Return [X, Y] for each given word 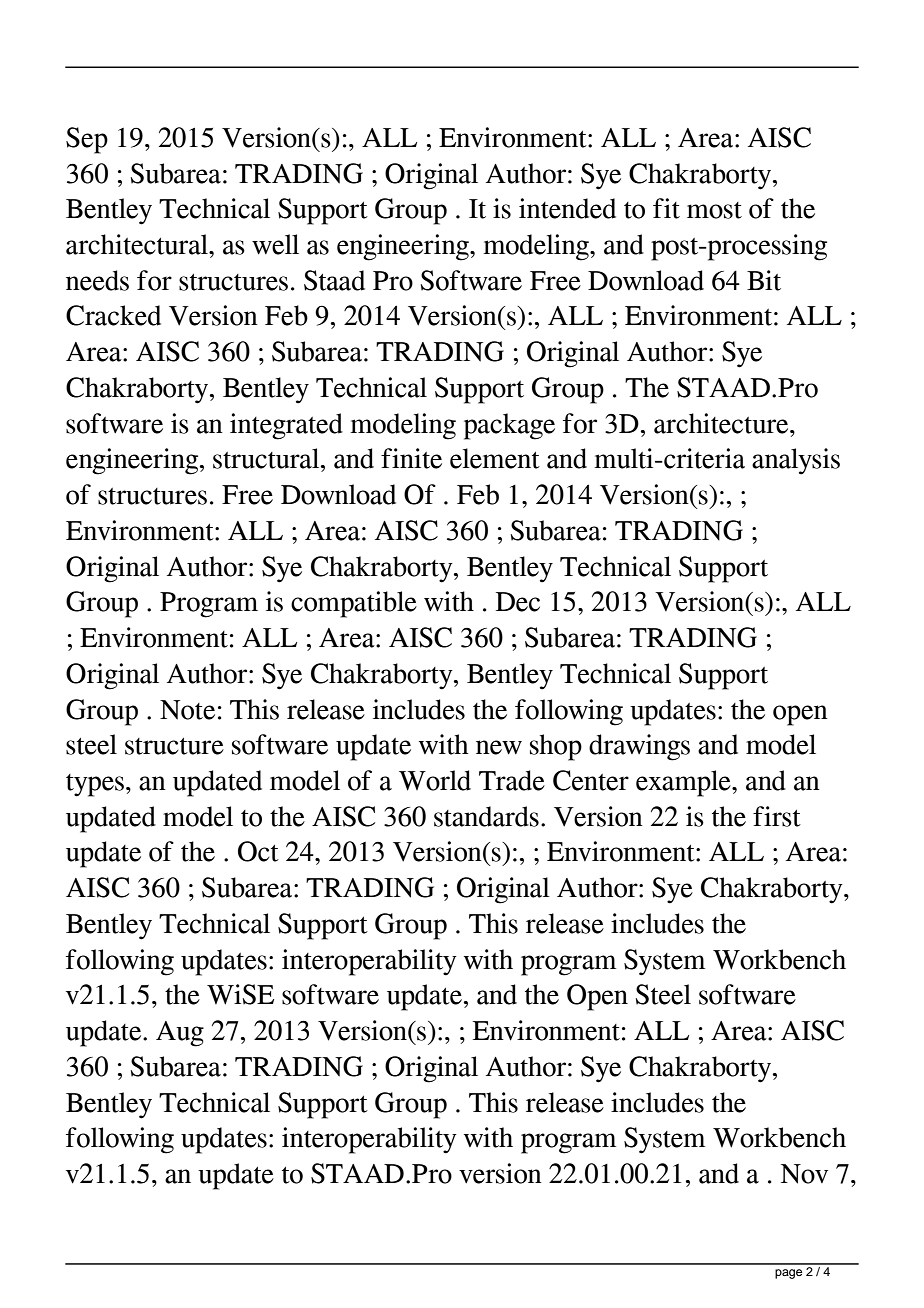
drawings [639, 747]
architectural [138, 244]
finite [411, 458]
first [777, 816]
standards [486, 816]
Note [187, 710]
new [499, 747]
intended [567, 208]
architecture [722, 423]
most [714, 210]
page [788, 1274]
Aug [180, 1034]
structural [267, 458]
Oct [258, 851]
